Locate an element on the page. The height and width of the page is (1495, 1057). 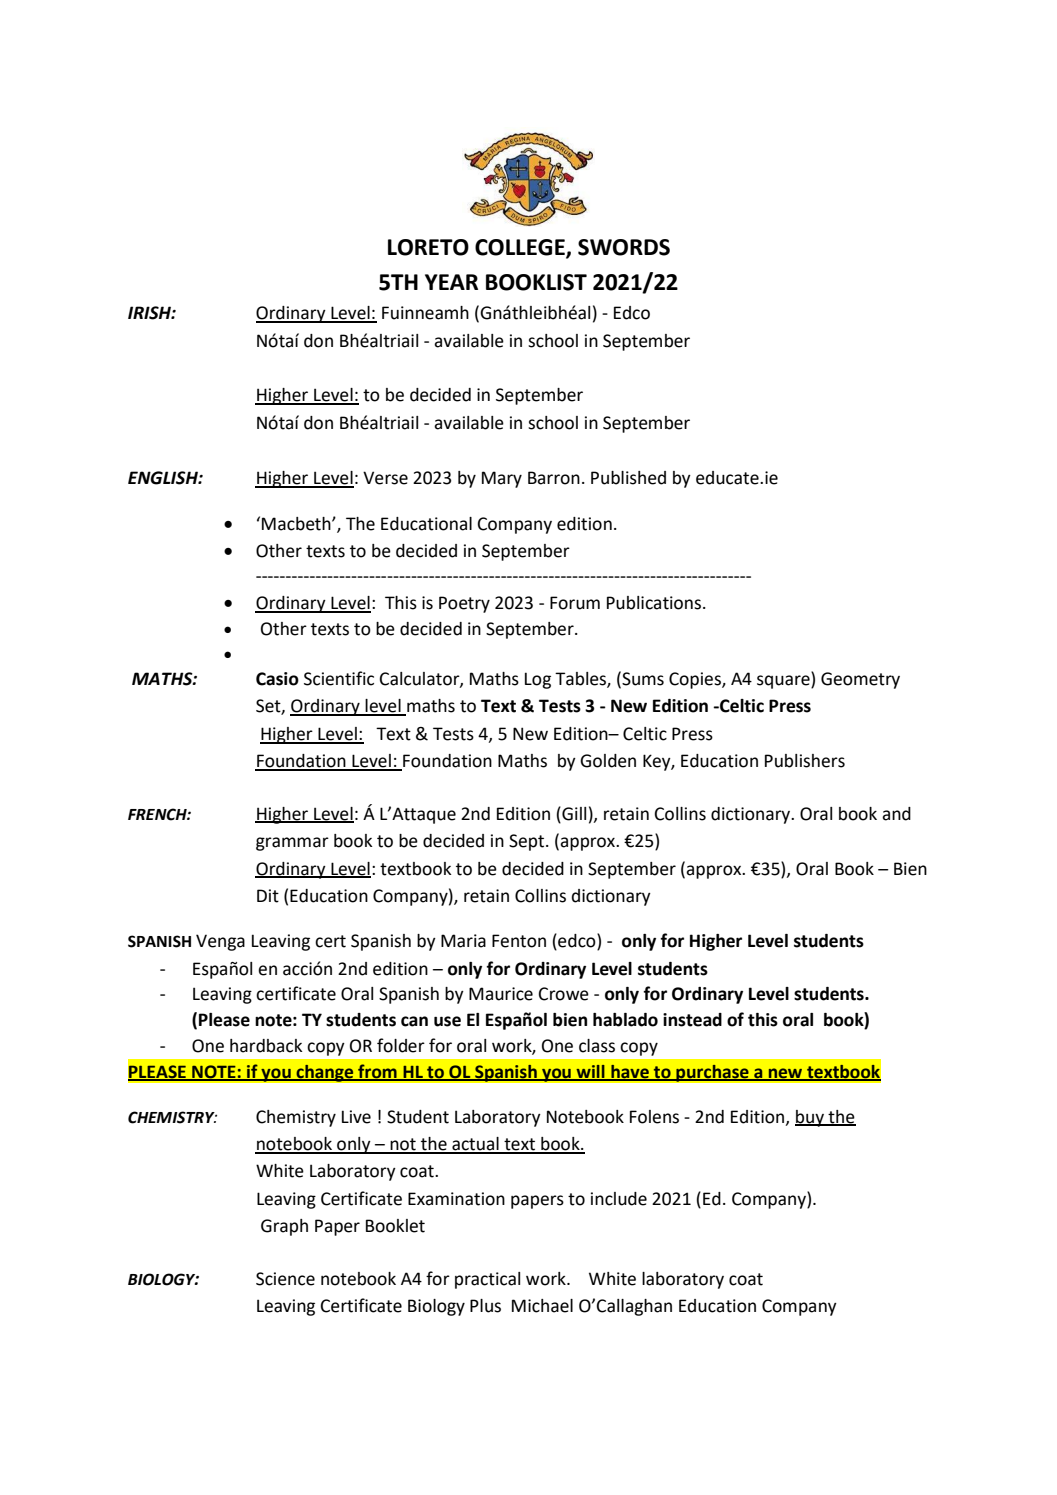
Michael is located at coordinates (542, 1306).
